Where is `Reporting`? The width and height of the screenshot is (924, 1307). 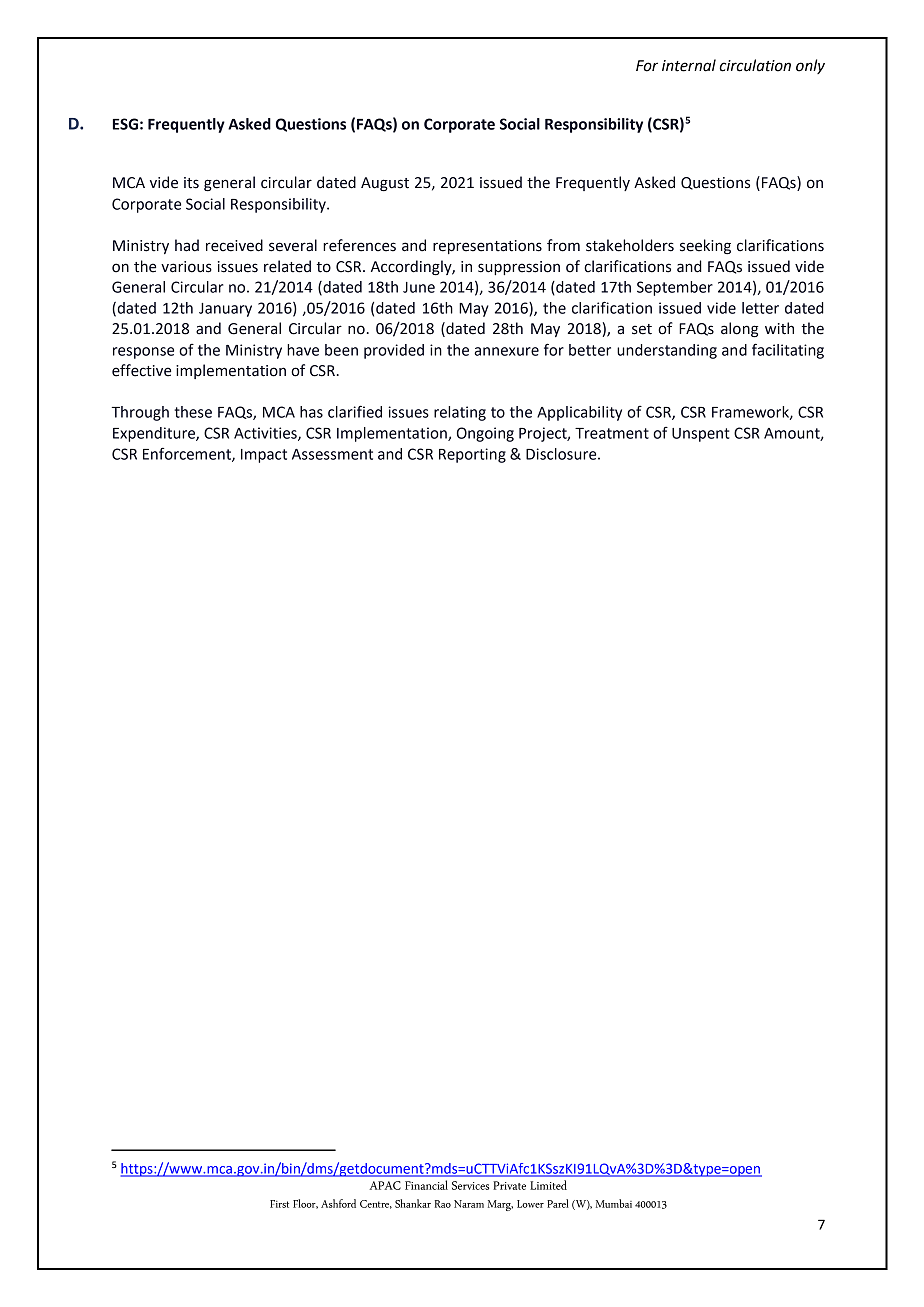 Reporting is located at coordinates (472, 455).
